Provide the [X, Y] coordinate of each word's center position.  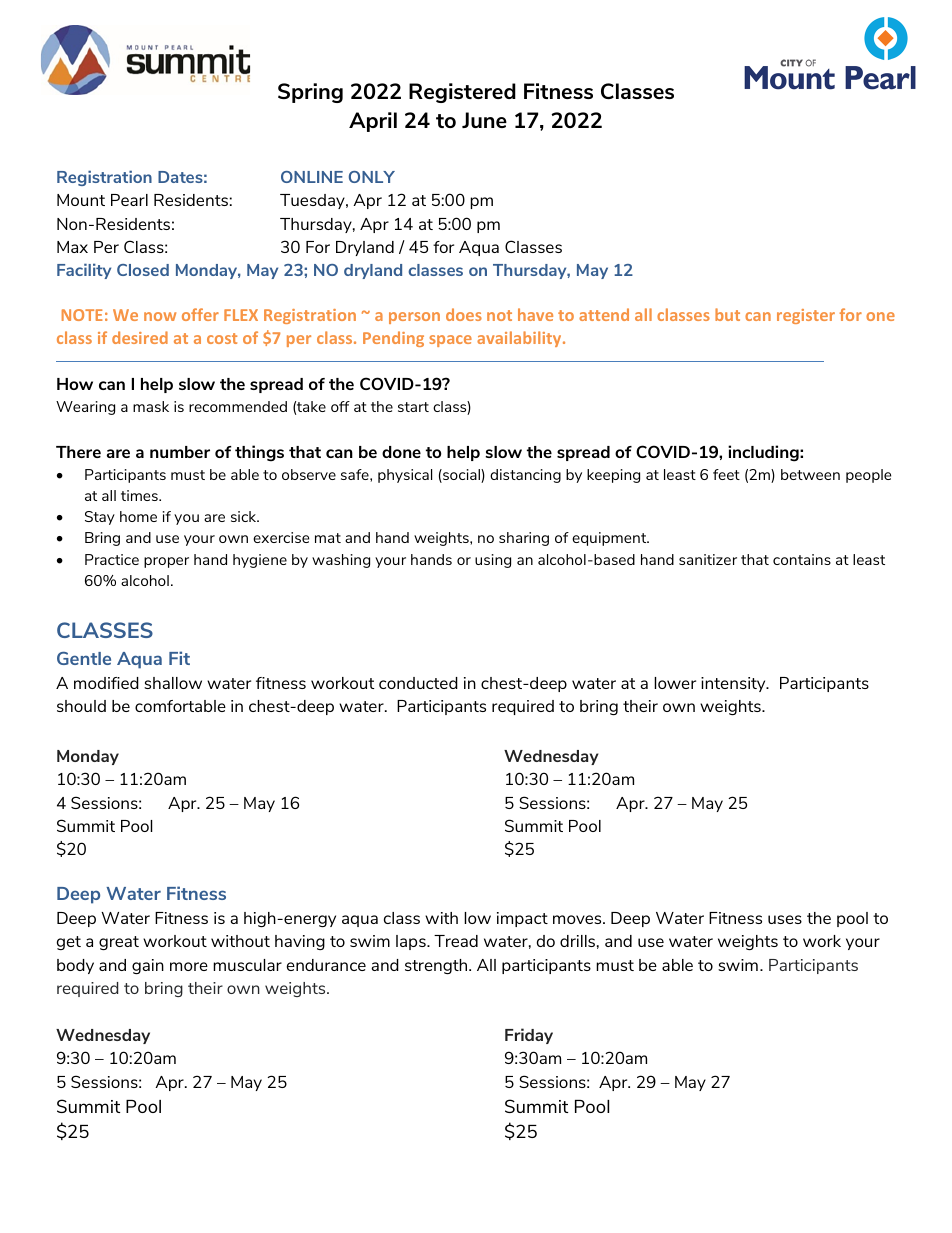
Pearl [129, 200]
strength [437, 966]
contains [802, 559]
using [493, 561]
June [484, 120]
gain [148, 966]
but [727, 314]
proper [166, 562]
